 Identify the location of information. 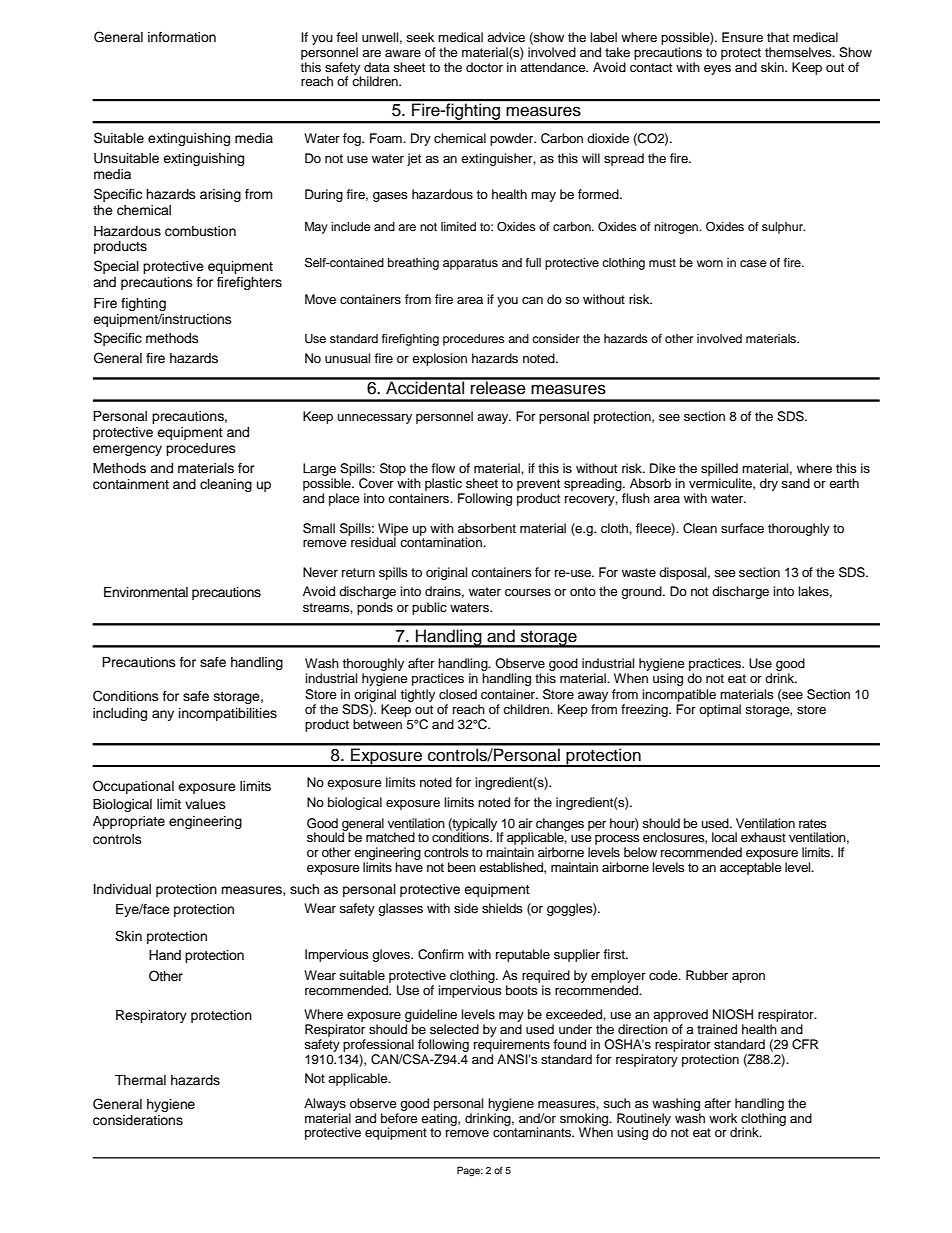
(182, 37).
